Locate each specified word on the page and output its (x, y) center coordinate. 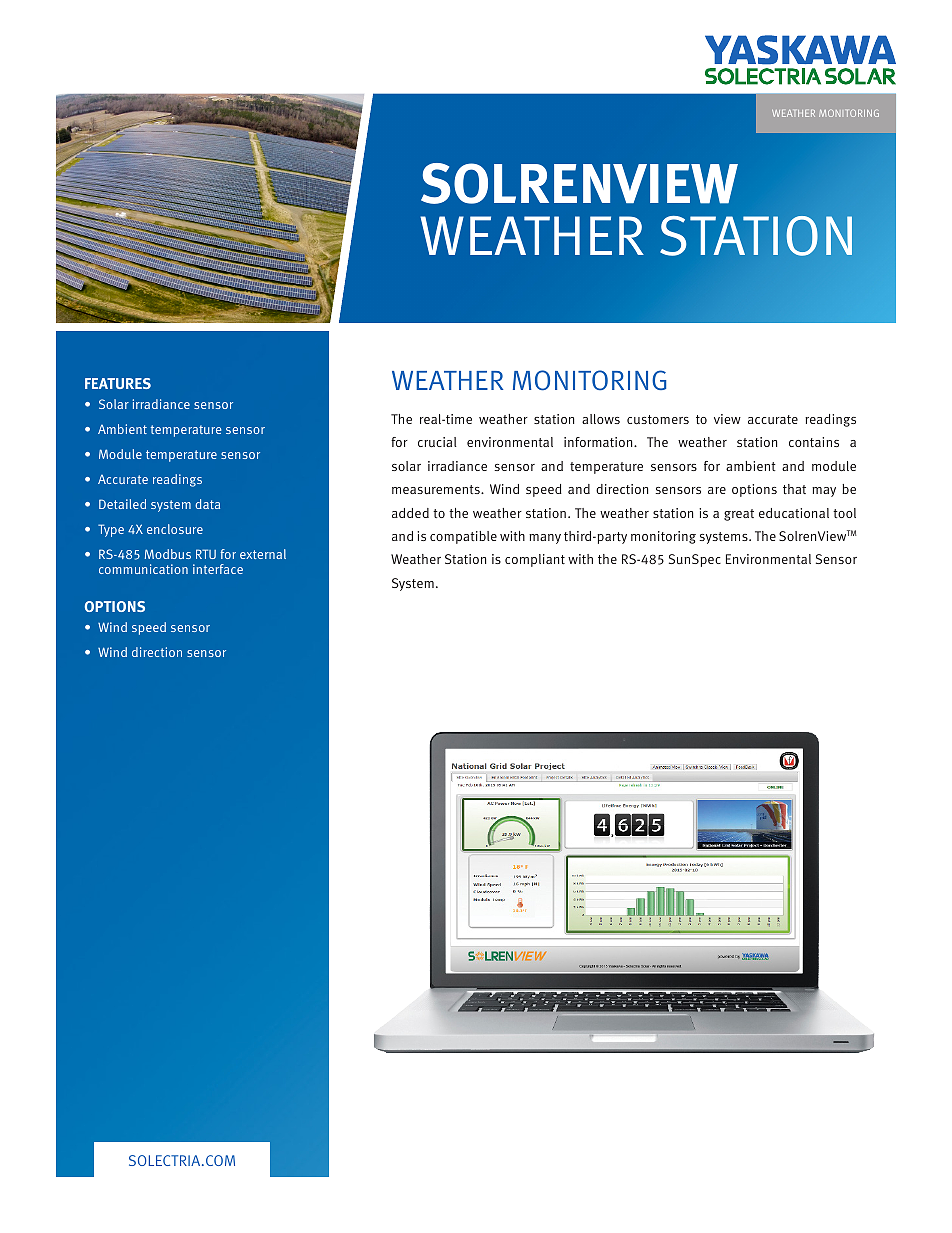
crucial (437, 442)
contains (814, 442)
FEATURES (118, 383)
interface (218, 569)
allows (601, 419)
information (599, 442)
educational (794, 513)
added (410, 513)
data (207, 504)
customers (658, 419)
